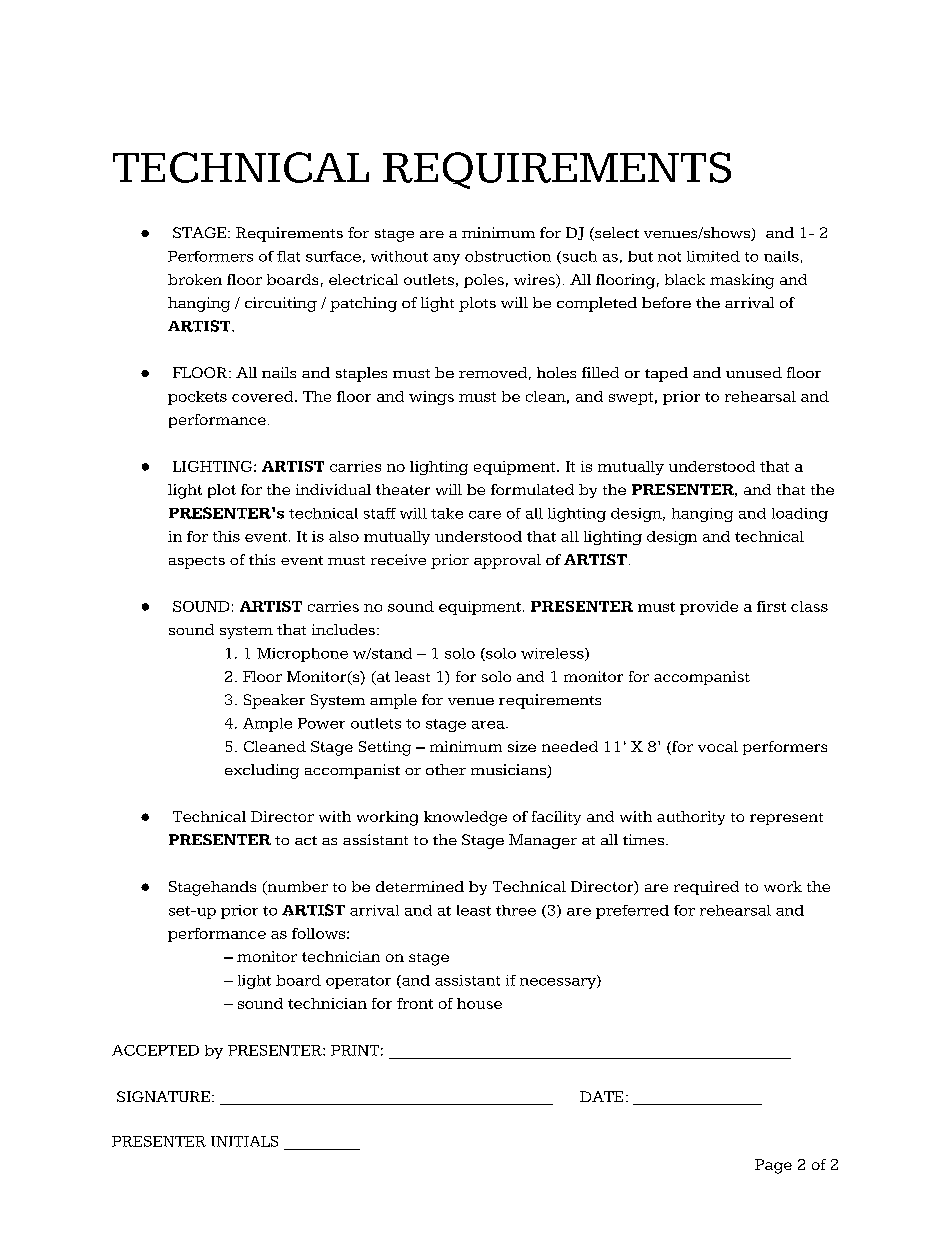  Describe the element at coordinates (718, 746) in the screenshot. I see `vocal` at that location.
